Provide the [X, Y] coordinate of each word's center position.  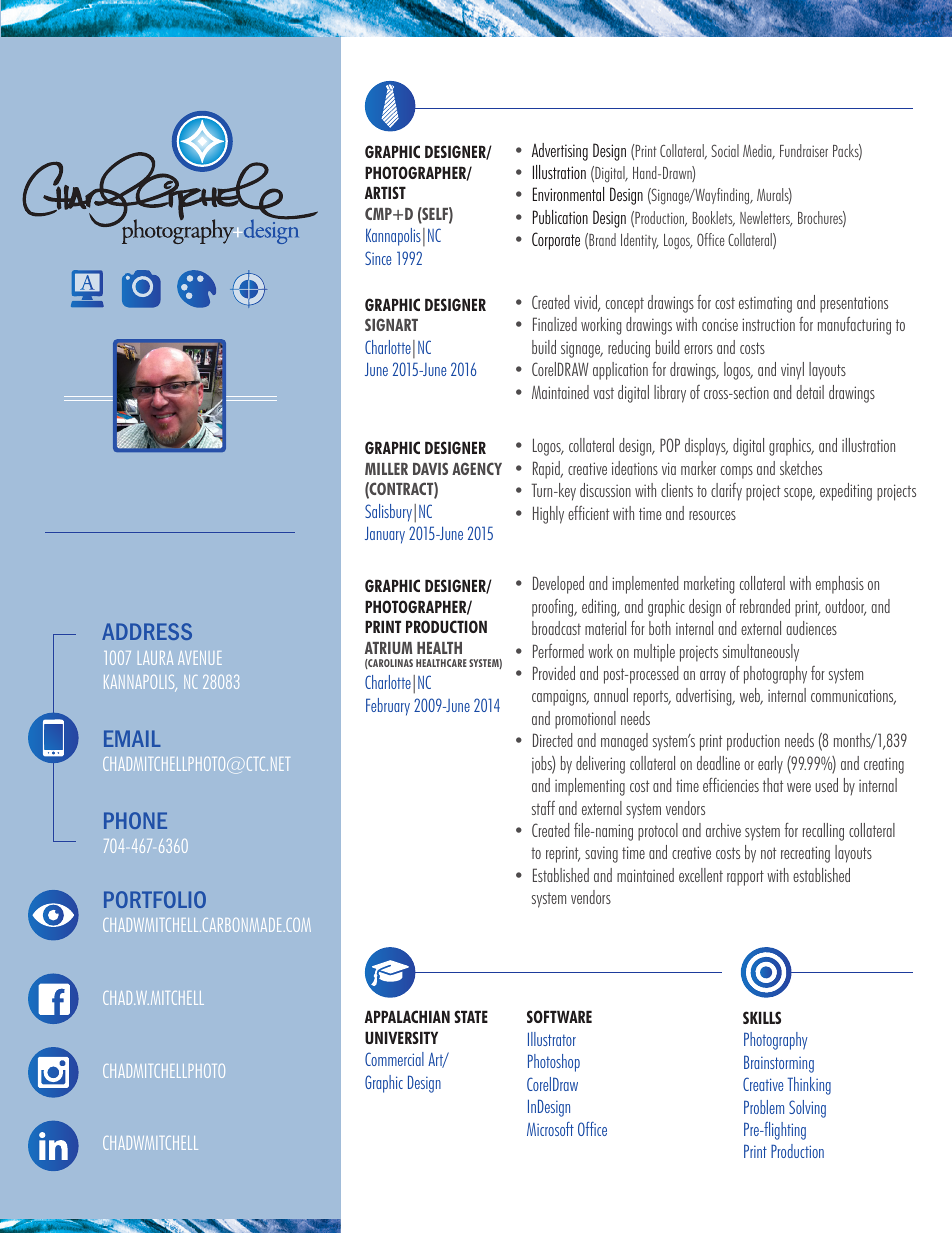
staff [543, 808]
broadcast [556, 628]
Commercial [394, 1059]
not [769, 853]
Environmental [568, 194]
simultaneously [761, 653]
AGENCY [477, 468]
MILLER [386, 469]
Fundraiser [804, 150]
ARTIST [385, 192]
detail [810, 392]
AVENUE [200, 658]
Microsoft [550, 1129]
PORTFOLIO [155, 899]
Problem [764, 1107]
